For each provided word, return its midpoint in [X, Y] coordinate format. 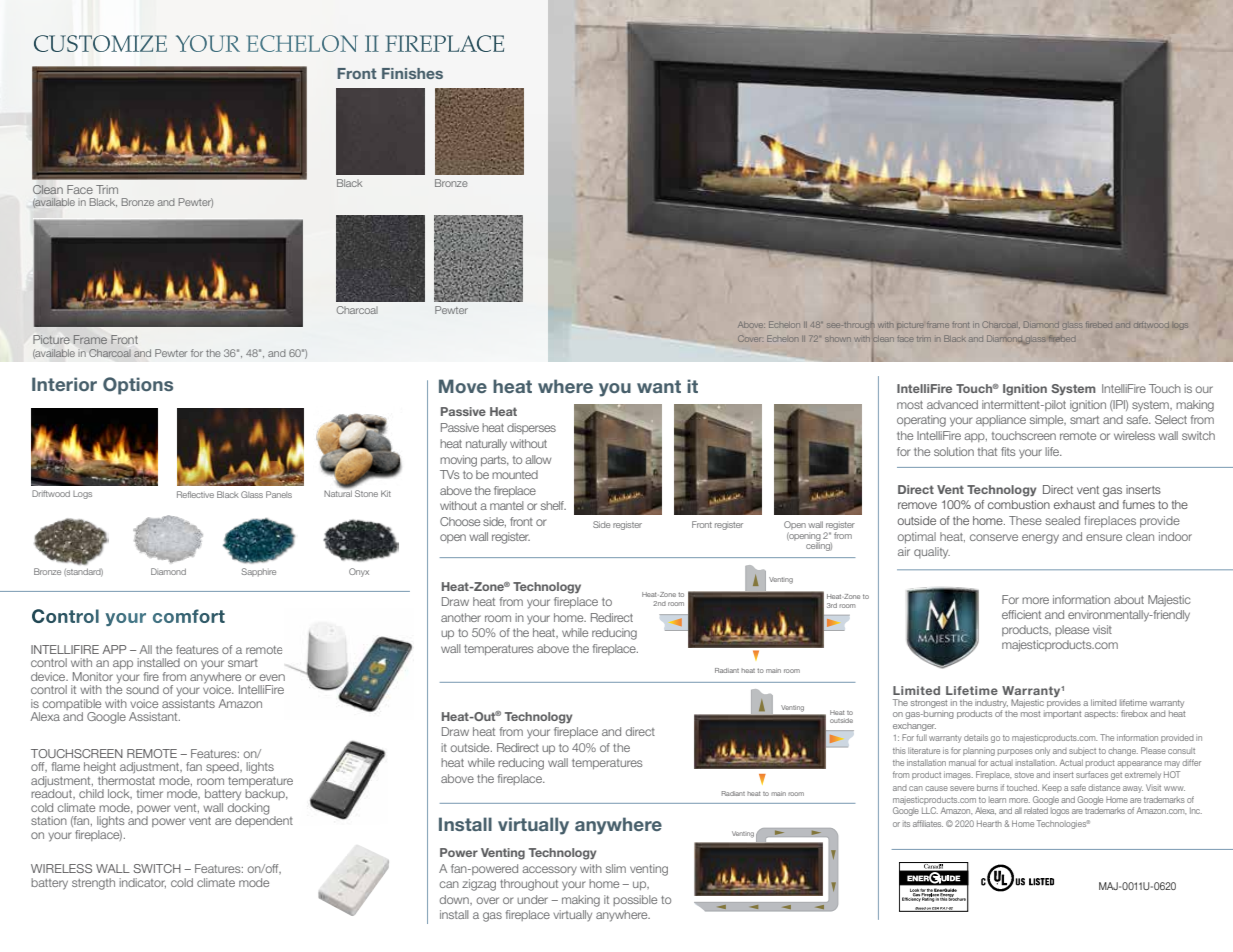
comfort [189, 616]
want [659, 386]
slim [616, 868]
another [461, 617]
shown [837, 339]
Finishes [412, 73]
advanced [952, 404]
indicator [142, 883]
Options [138, 386]
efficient [1021, 614]
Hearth [989, 823]
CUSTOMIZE [100, 43]
